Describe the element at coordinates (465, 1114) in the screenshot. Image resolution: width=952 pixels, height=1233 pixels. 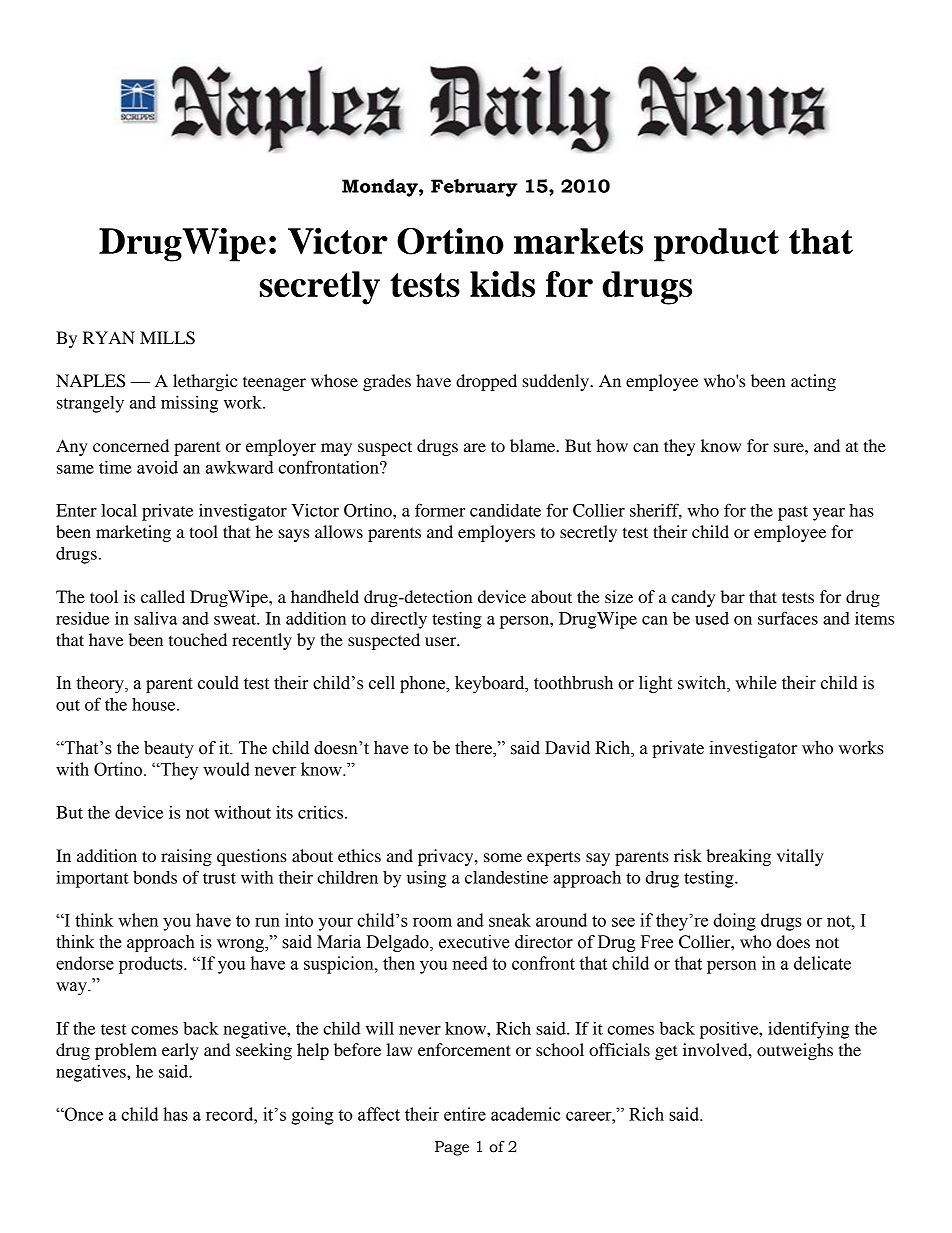
I see `entire` at that location.
